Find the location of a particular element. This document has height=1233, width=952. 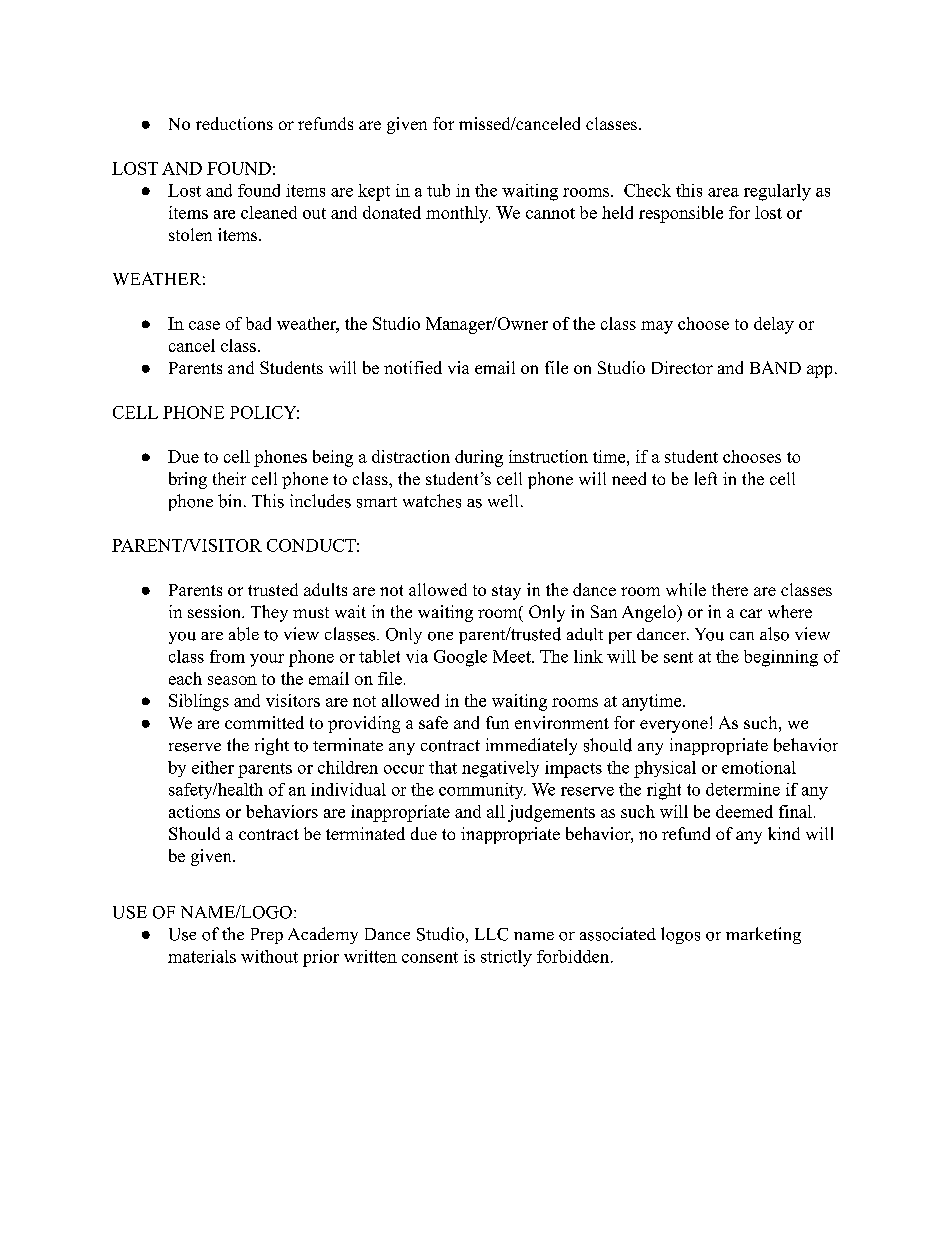

reductions is located at coordinates (234, 123).
